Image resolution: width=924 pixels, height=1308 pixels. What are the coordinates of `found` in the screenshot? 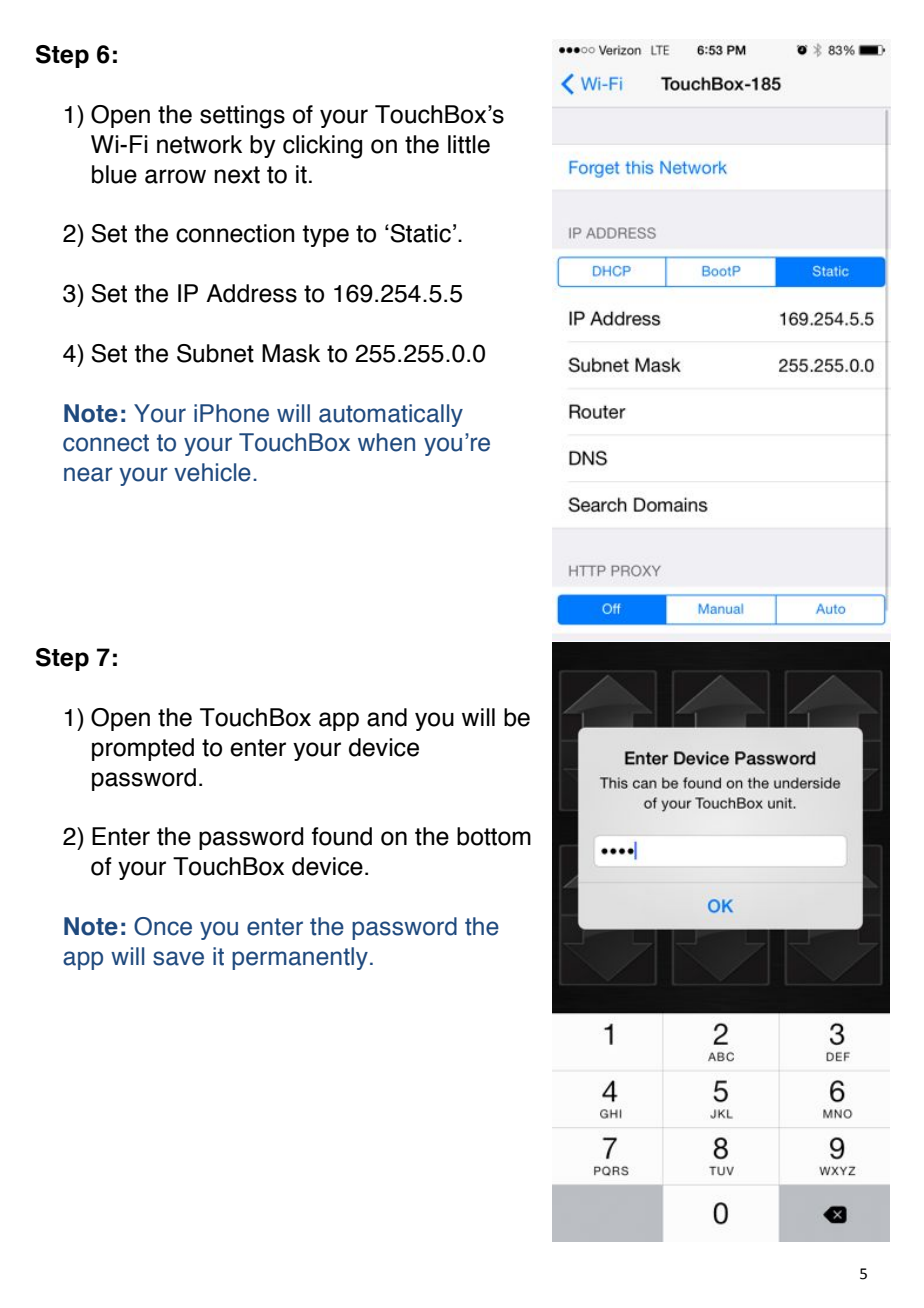 It's located at (342, 836).
